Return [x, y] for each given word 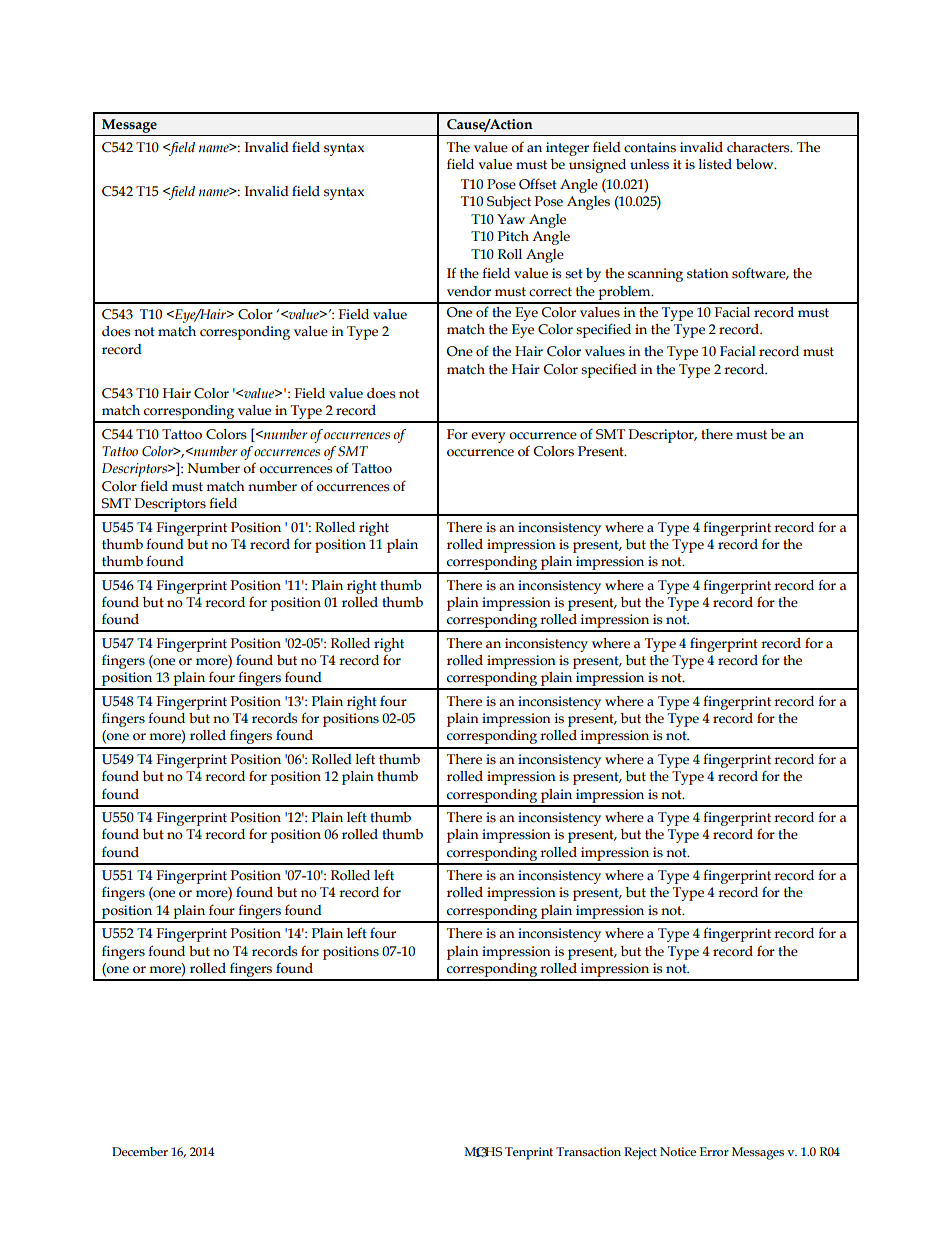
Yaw [511, 219]
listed [715, 164]
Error [714, 1151]
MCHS [483, 1152]
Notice [678, 1152]
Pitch [513, 236]
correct [550, 292]
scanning [655, 275]
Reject [640, 1153]
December [140, 1151]
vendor [469, 291]
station [708, 273]
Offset [538, 184]
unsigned [597, 166]
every [488, 437]
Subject [509, 203]
